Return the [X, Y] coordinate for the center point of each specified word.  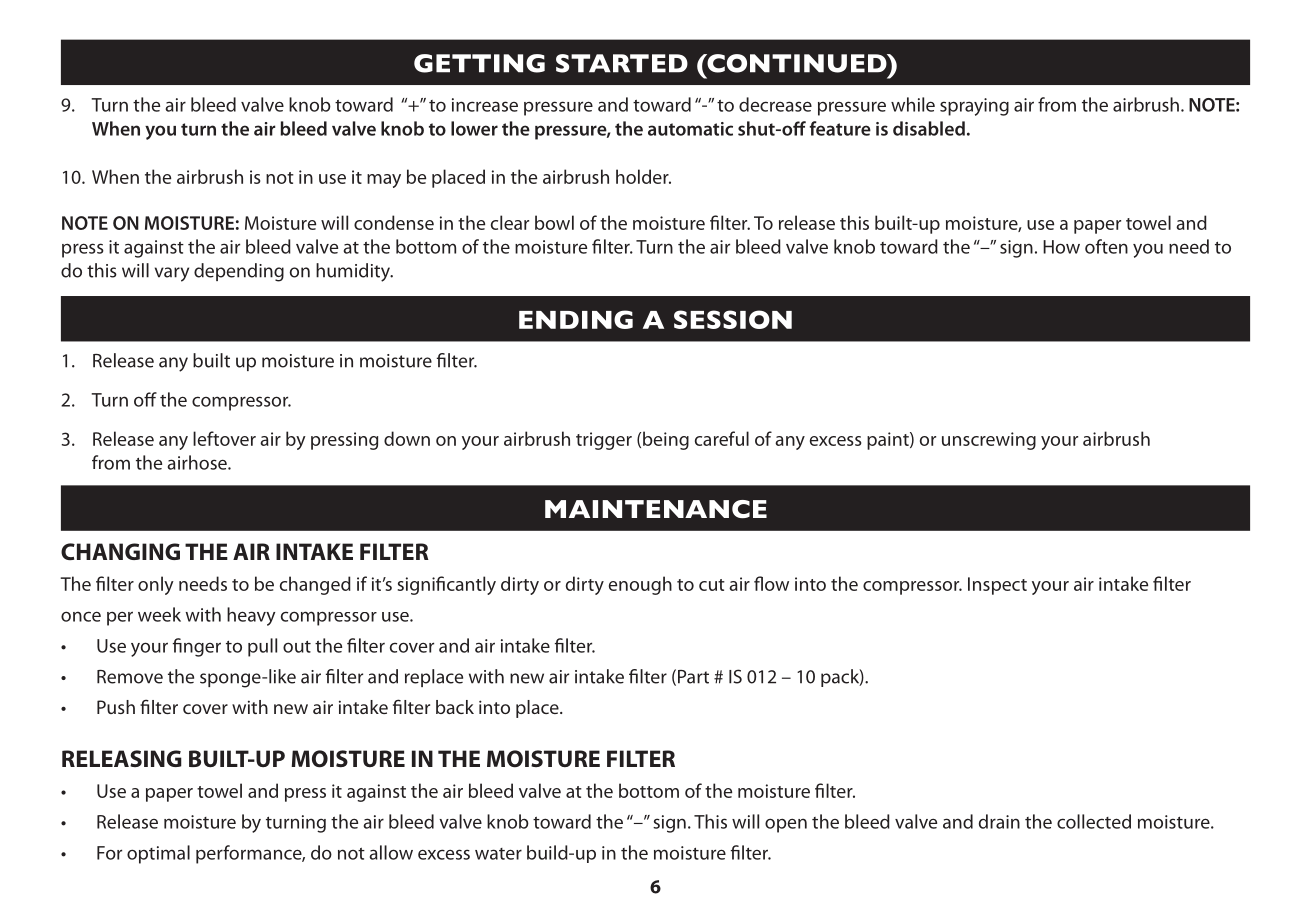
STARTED [622, 63]
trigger [604, 441]
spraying [974, 107]
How [1061, 247]
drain [999, 821]
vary [172, 274]
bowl [554, 222]
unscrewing [989, 441]
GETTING [479, 63]
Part [693, 677]
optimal [158, 854]
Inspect [997, 586]
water [498, 854]
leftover [224, 438]
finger [197, 647]
